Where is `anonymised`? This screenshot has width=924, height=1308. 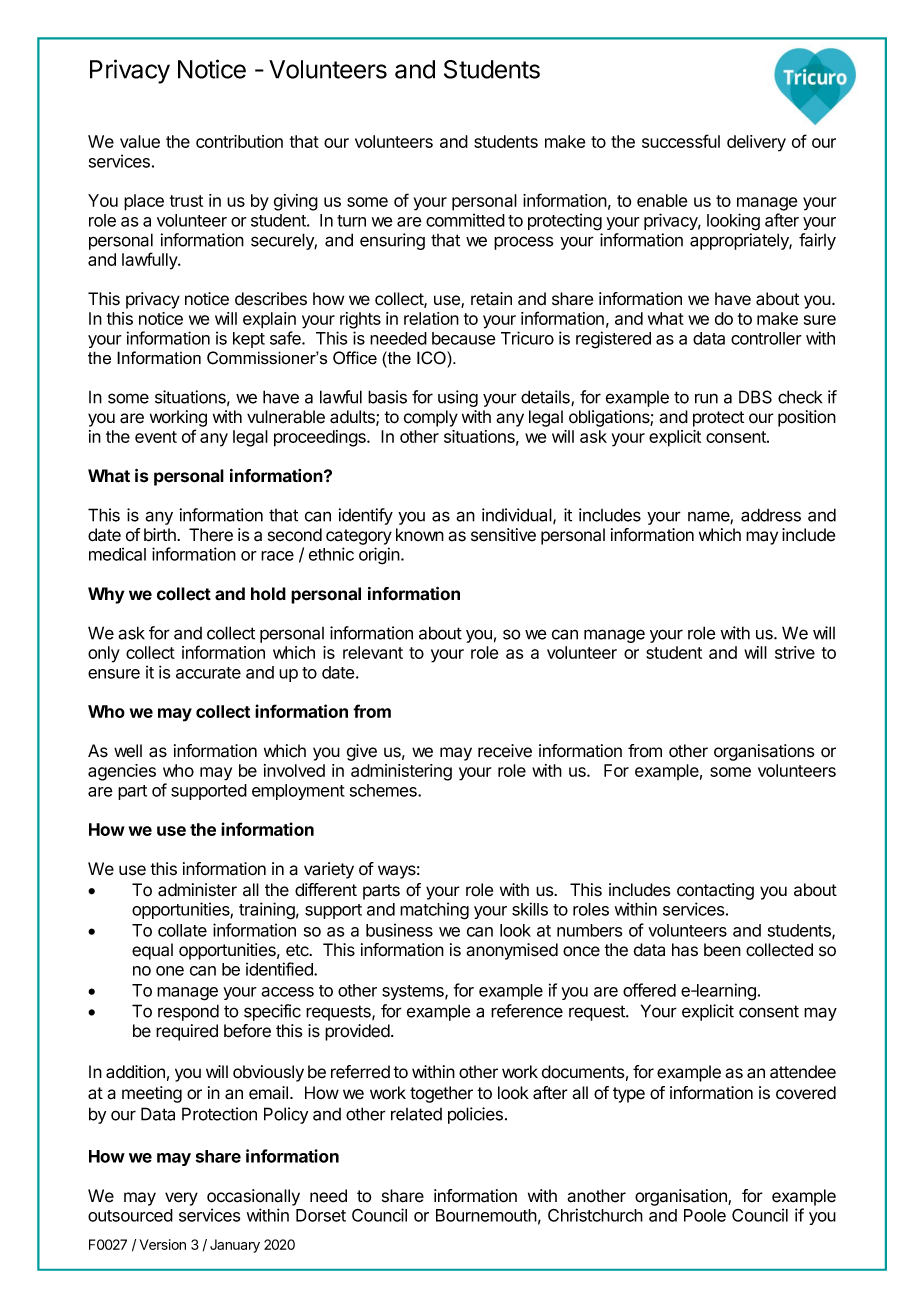
anonymised is located at coordinates (512, 951).
